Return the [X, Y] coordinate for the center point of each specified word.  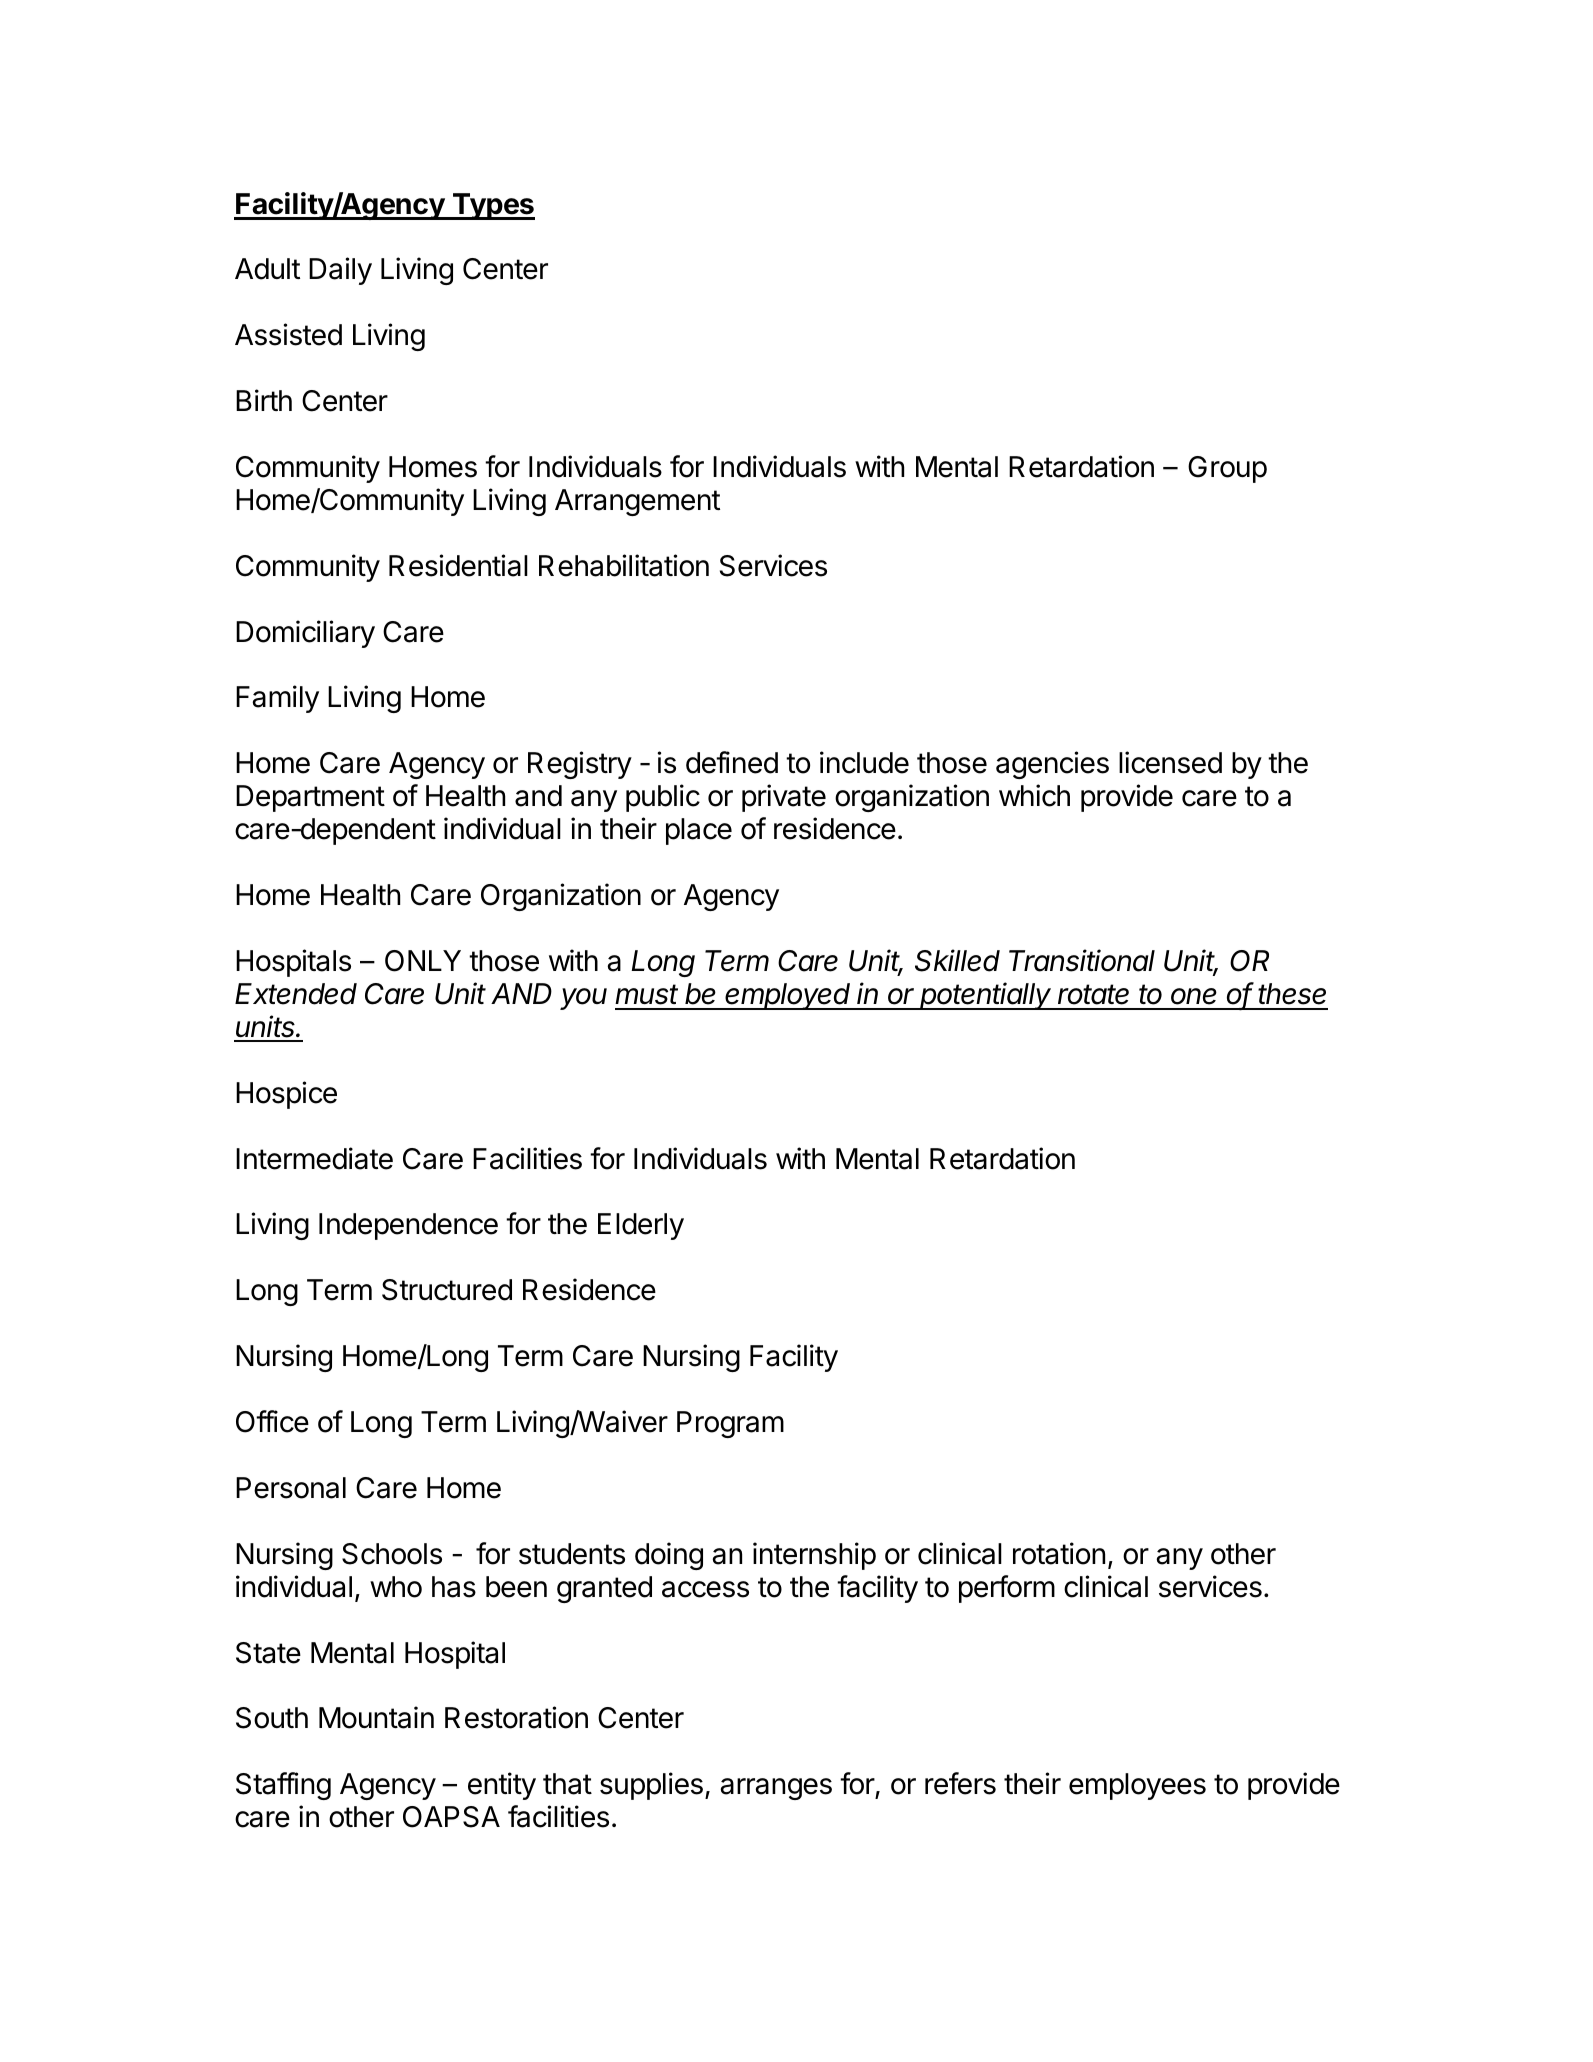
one [1194, 996]
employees [1137, 1786]
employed [789, 996]
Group [1227, 469]
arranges [776, 1789]
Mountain [376, 1717]
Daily [340, 271]
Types [492, 206]
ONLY [423, 961]
